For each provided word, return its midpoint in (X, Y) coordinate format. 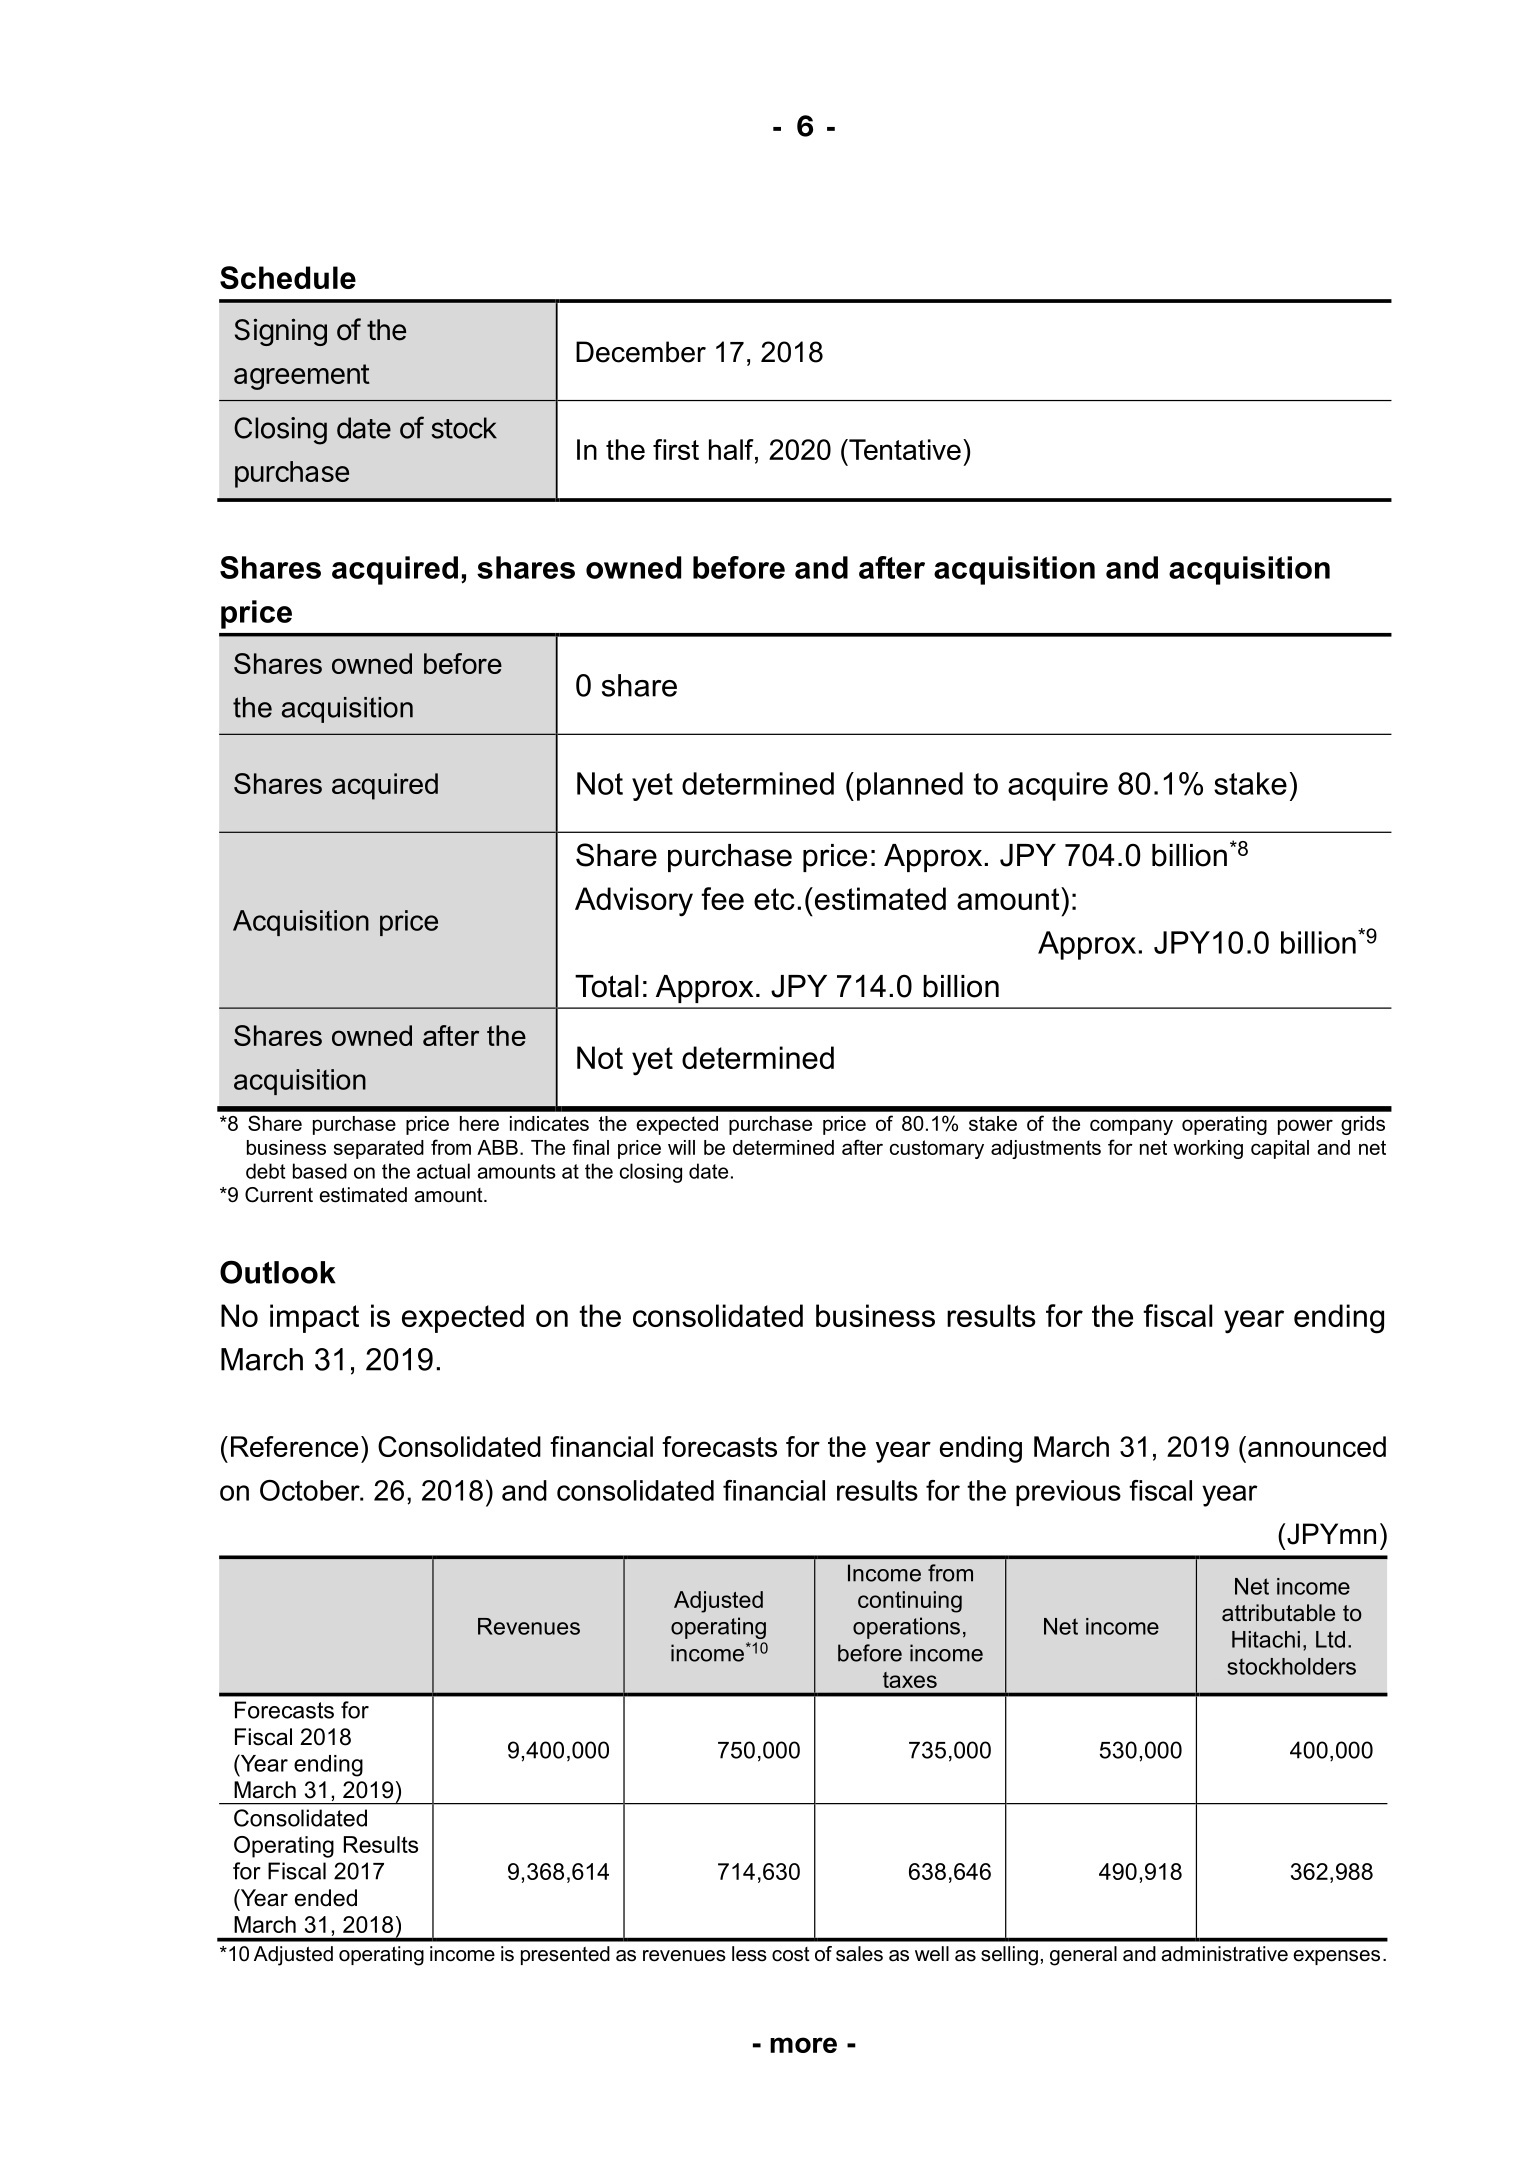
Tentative (904, 449)
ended (326, 1898)
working (1208, 1149)
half (732, 451)
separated (379, 1149)
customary (937, 1149)
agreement (302, 377)
